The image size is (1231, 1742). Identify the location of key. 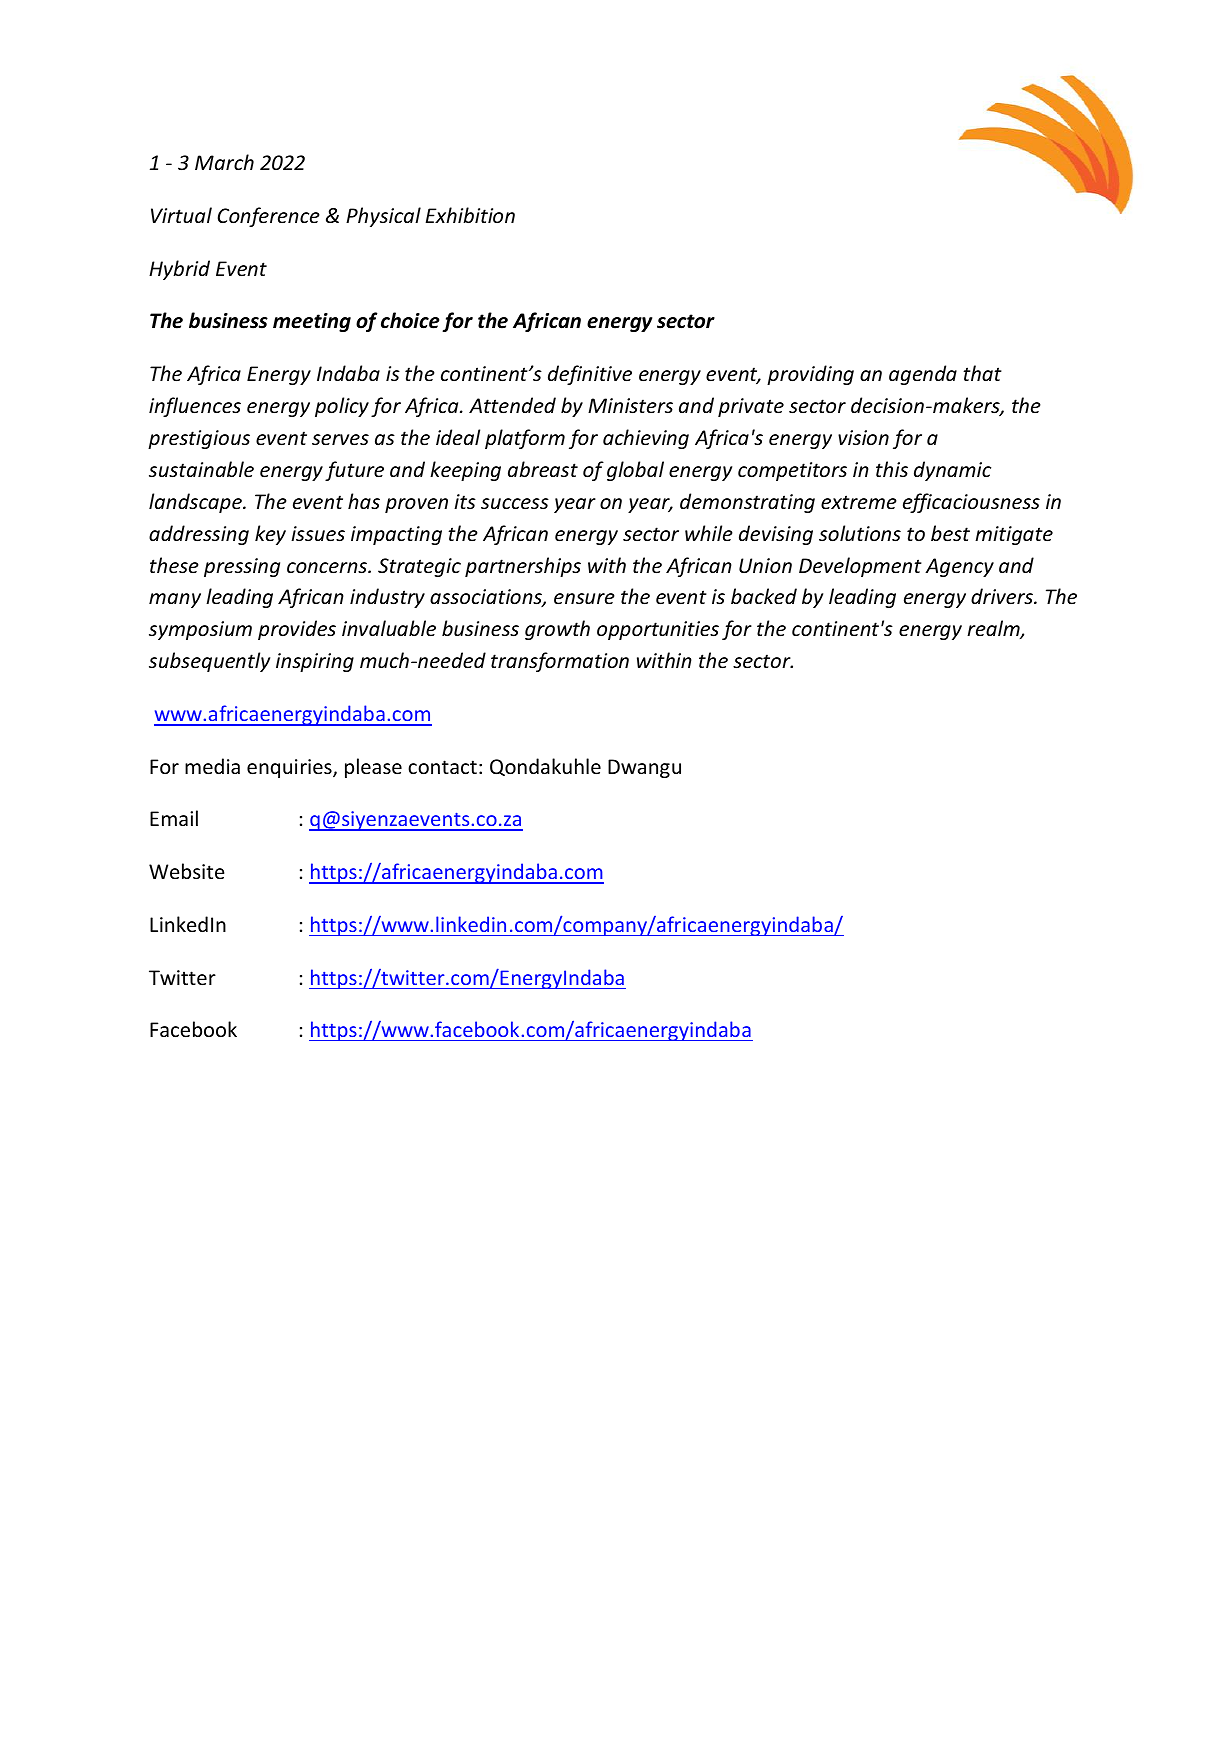
(270, 535).
